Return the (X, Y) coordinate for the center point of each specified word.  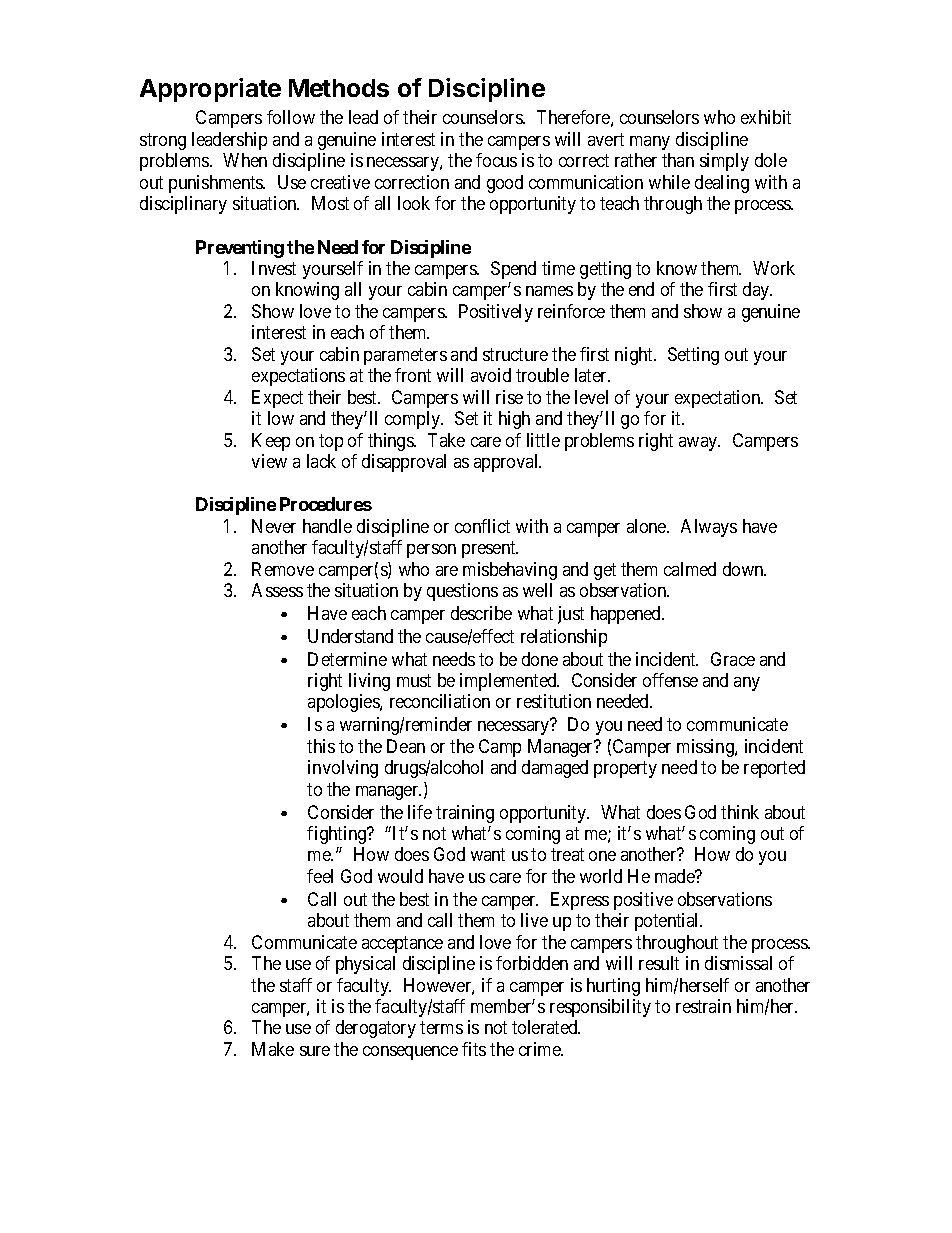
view (269, 461)
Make (273, 1049)
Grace (733, 659)
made (676, 876)
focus (496, 160)
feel (320, 876)
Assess (277, 590)
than (678, 160)
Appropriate (210, 90)
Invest (274, 268)
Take (446, 440)
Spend (513, 270)
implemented (509, 682)
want (488, 855)
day (757, 291)
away (699, 444)
